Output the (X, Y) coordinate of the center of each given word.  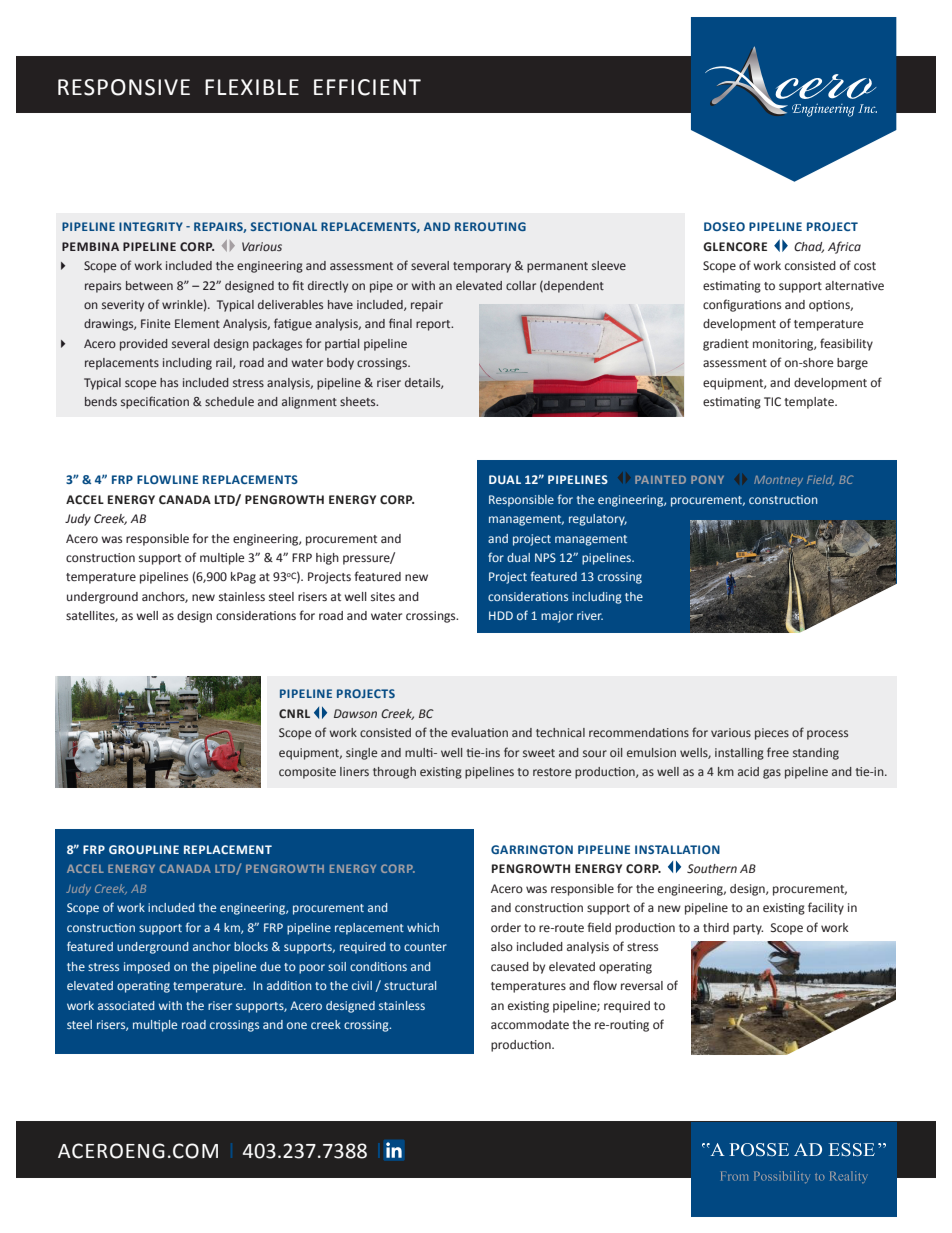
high (327, 559)
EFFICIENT (367, 87)
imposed (147, 968)
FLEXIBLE (252, 87)
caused (510, 966)
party (748, 929)
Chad (809, 247)
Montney (778, 481)
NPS (545, 557)
